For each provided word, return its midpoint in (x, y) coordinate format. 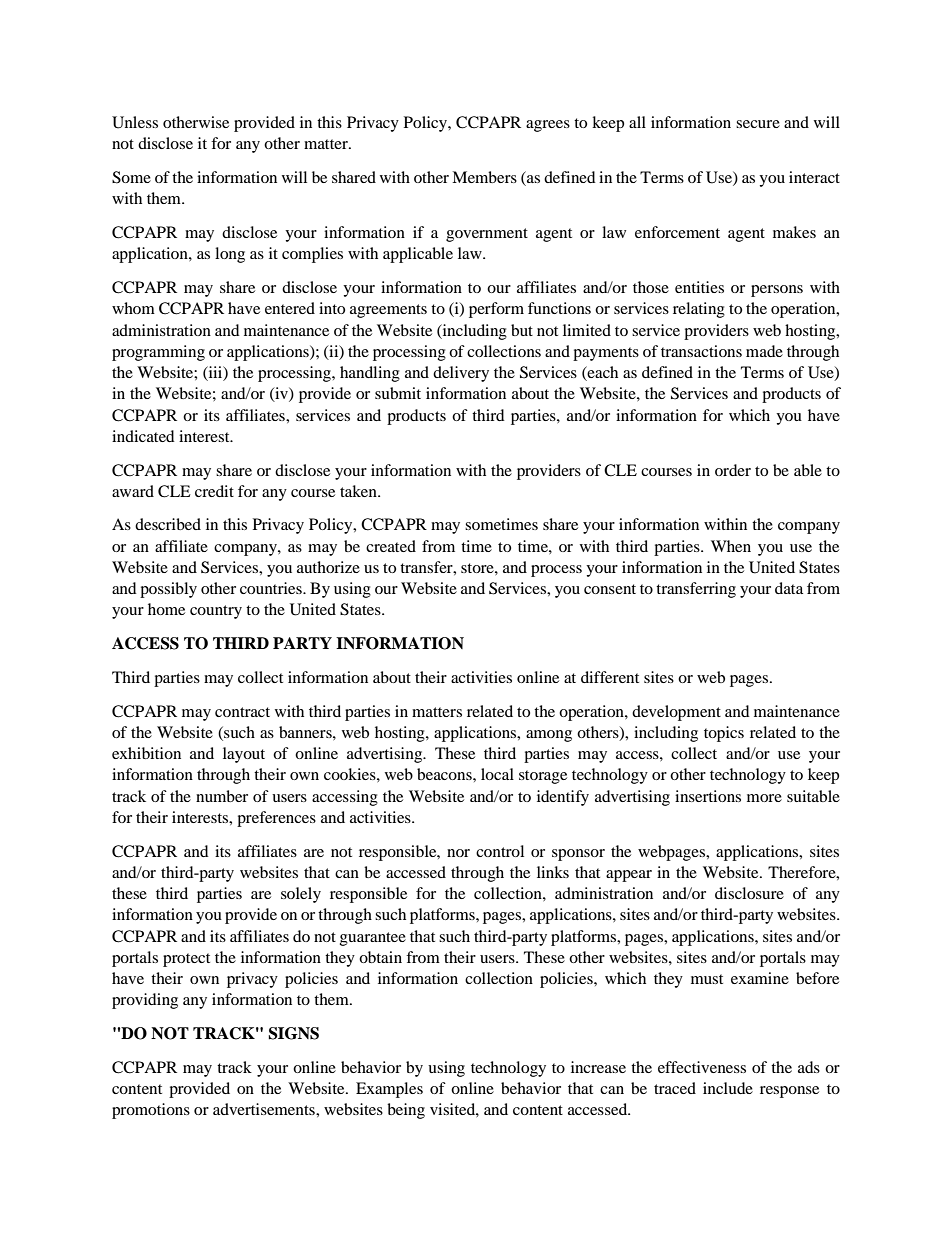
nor (458, 853)
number (222, 796)
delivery (461, 374)
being (406, 1111)
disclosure (749, 893)
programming (158, 353)
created (391, 546)
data (789, 588)
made (764, 351)
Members (484, 177)
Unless (135, 122)
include (728, 1088)
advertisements (265, 1109)
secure (758, 124)
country (216, 612)
